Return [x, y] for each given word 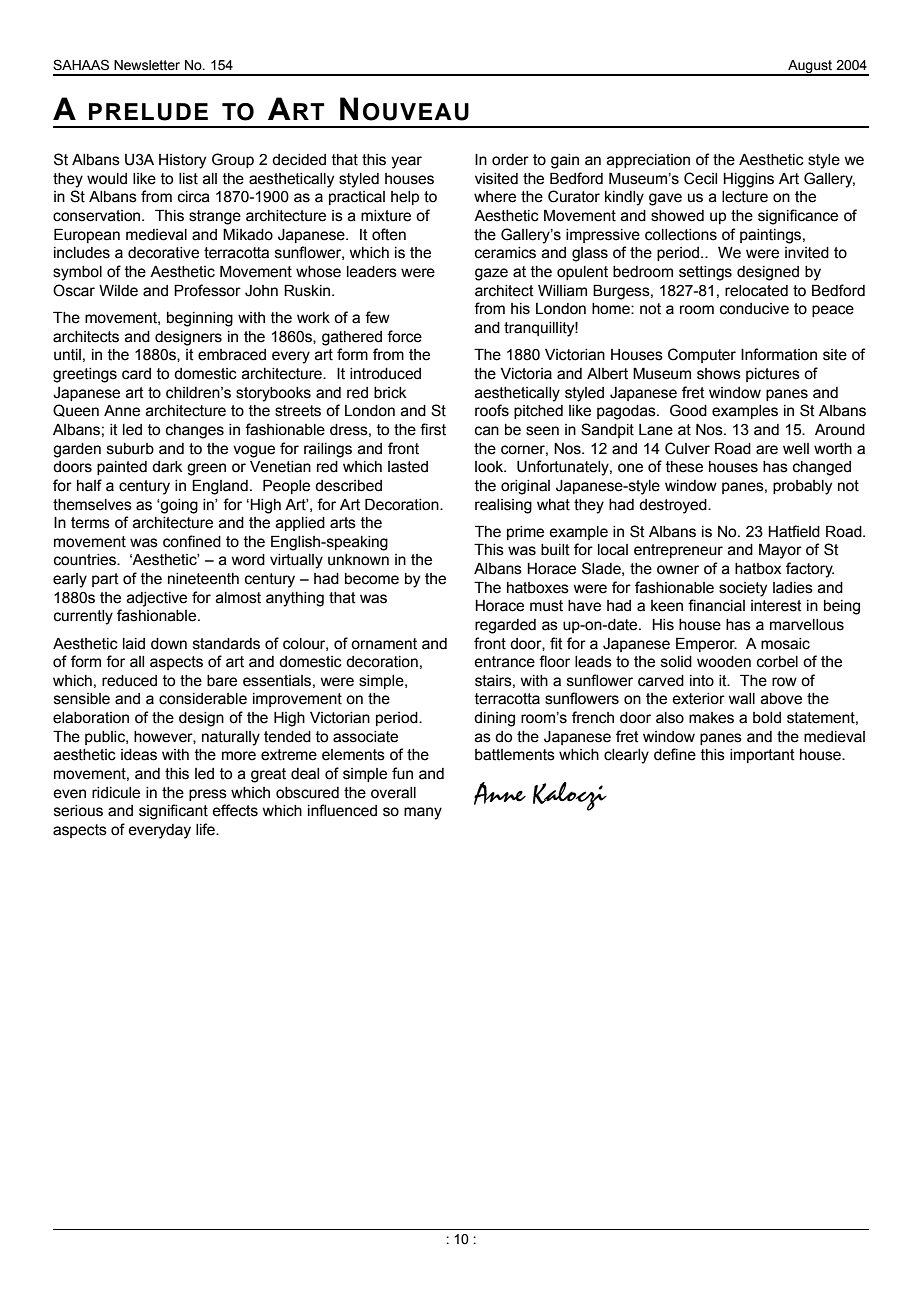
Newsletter [147, 65]
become [372, 579]
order [510, 160]
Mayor [780, 551]
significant [173, 812]
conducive [754, 309]
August [810, 67]
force [404, 336]
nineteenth [203, 579]
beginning [200, 319]
